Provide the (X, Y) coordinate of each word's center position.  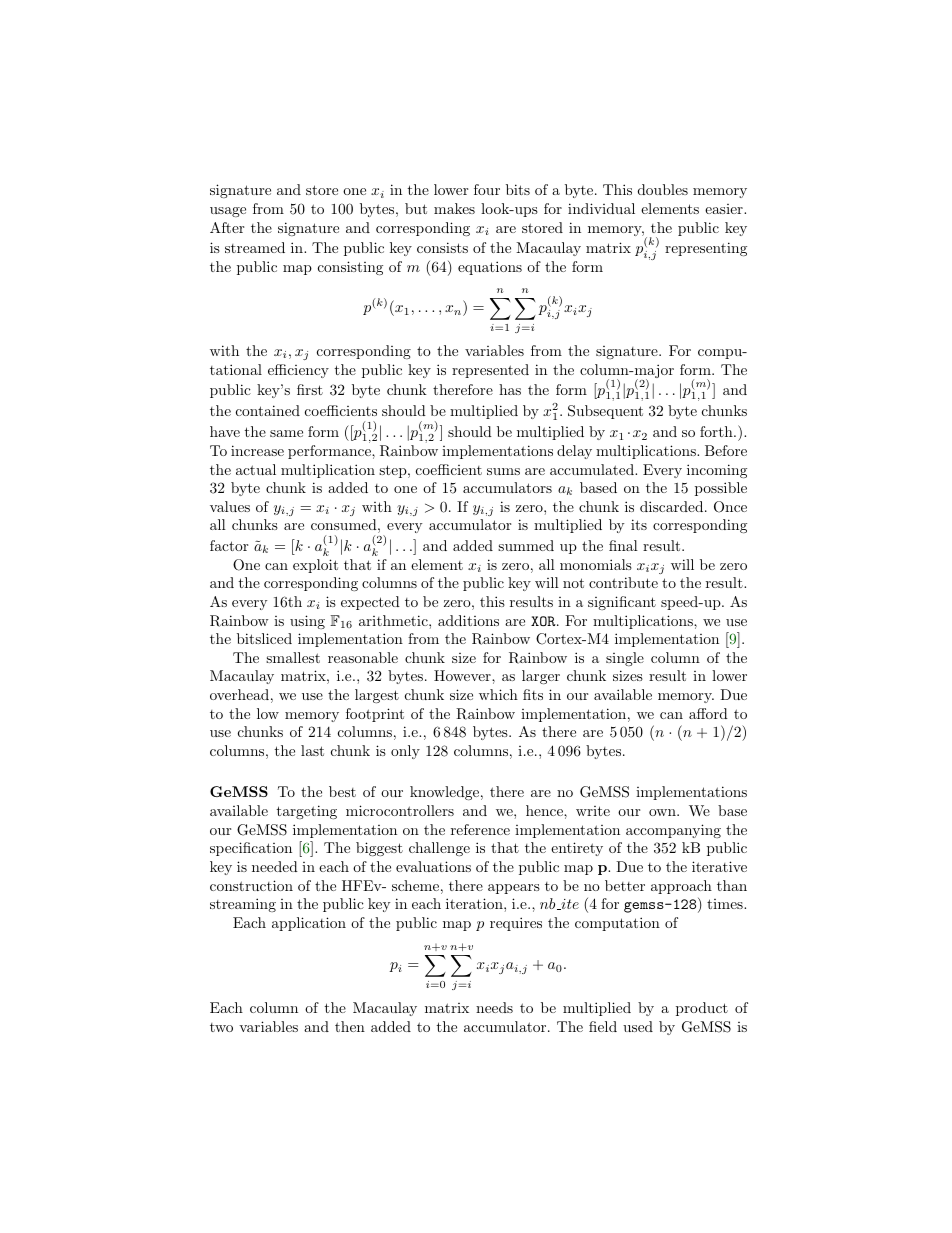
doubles (663, 189)
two (221, 1027)
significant (622, 603)
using (307, 622)
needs (494, 1007)
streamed (255, 247)
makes (454, 208)
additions (468, 620)
